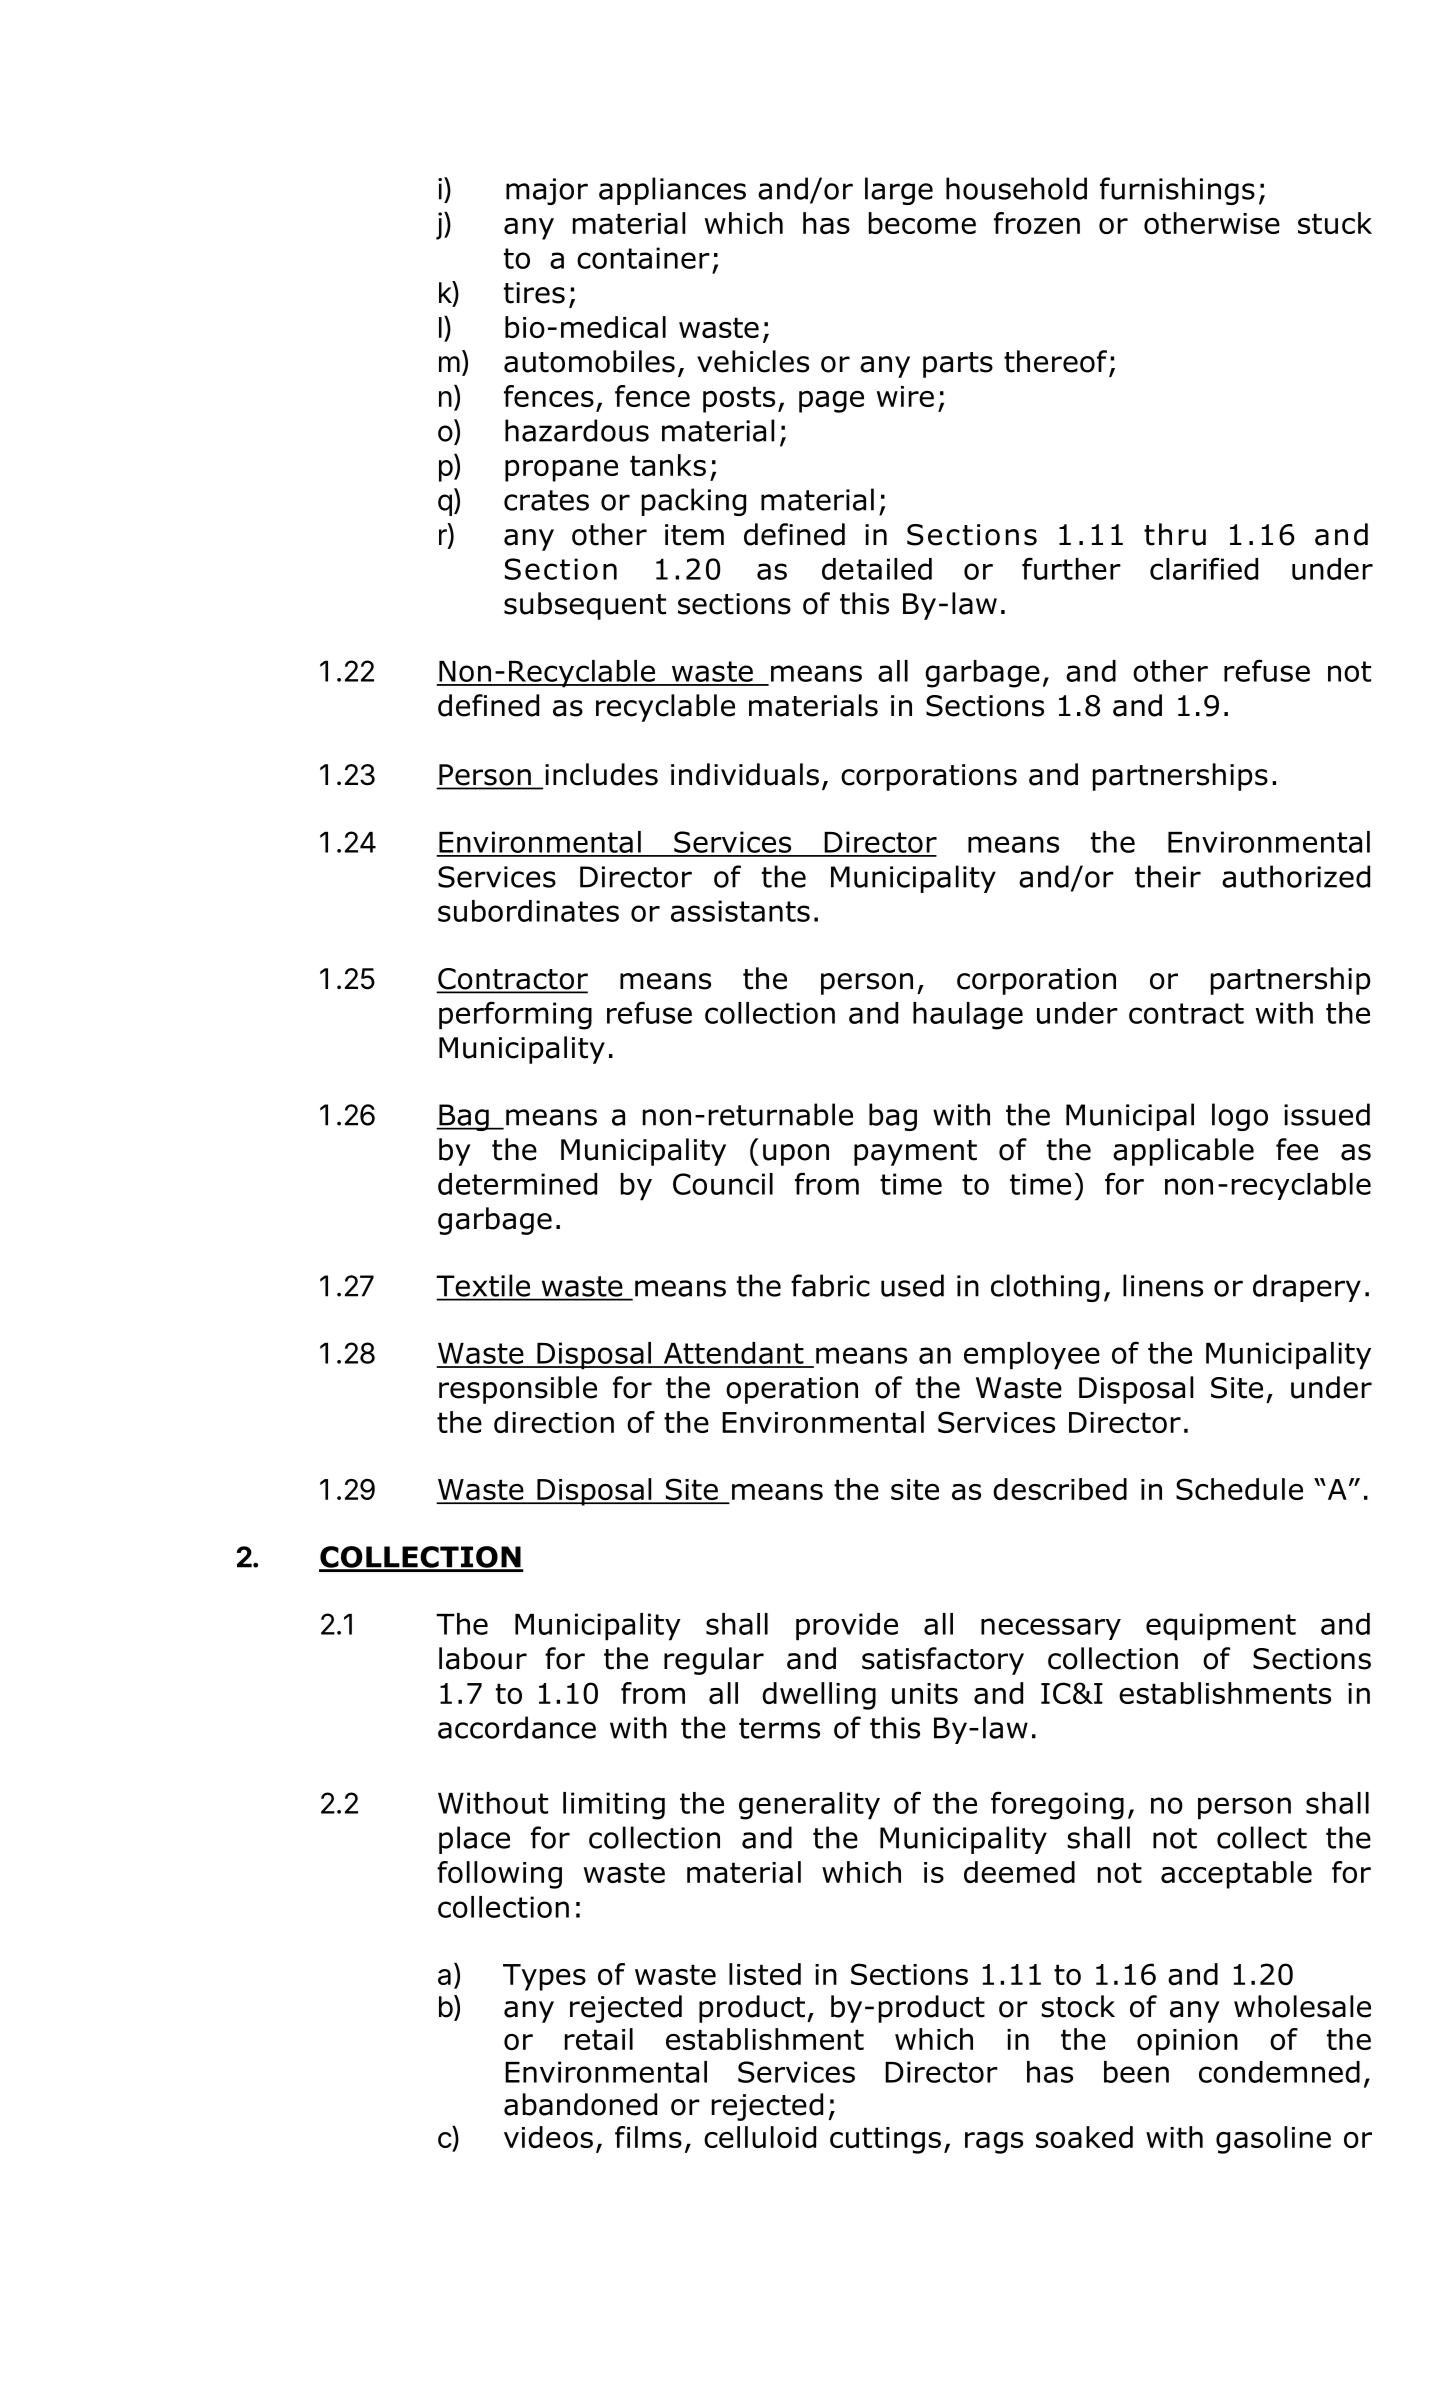 The height and width of the document is (2389, 1450). Describe the element at coordinates (1240, 1117) in the document. I see `logo` at that location.
